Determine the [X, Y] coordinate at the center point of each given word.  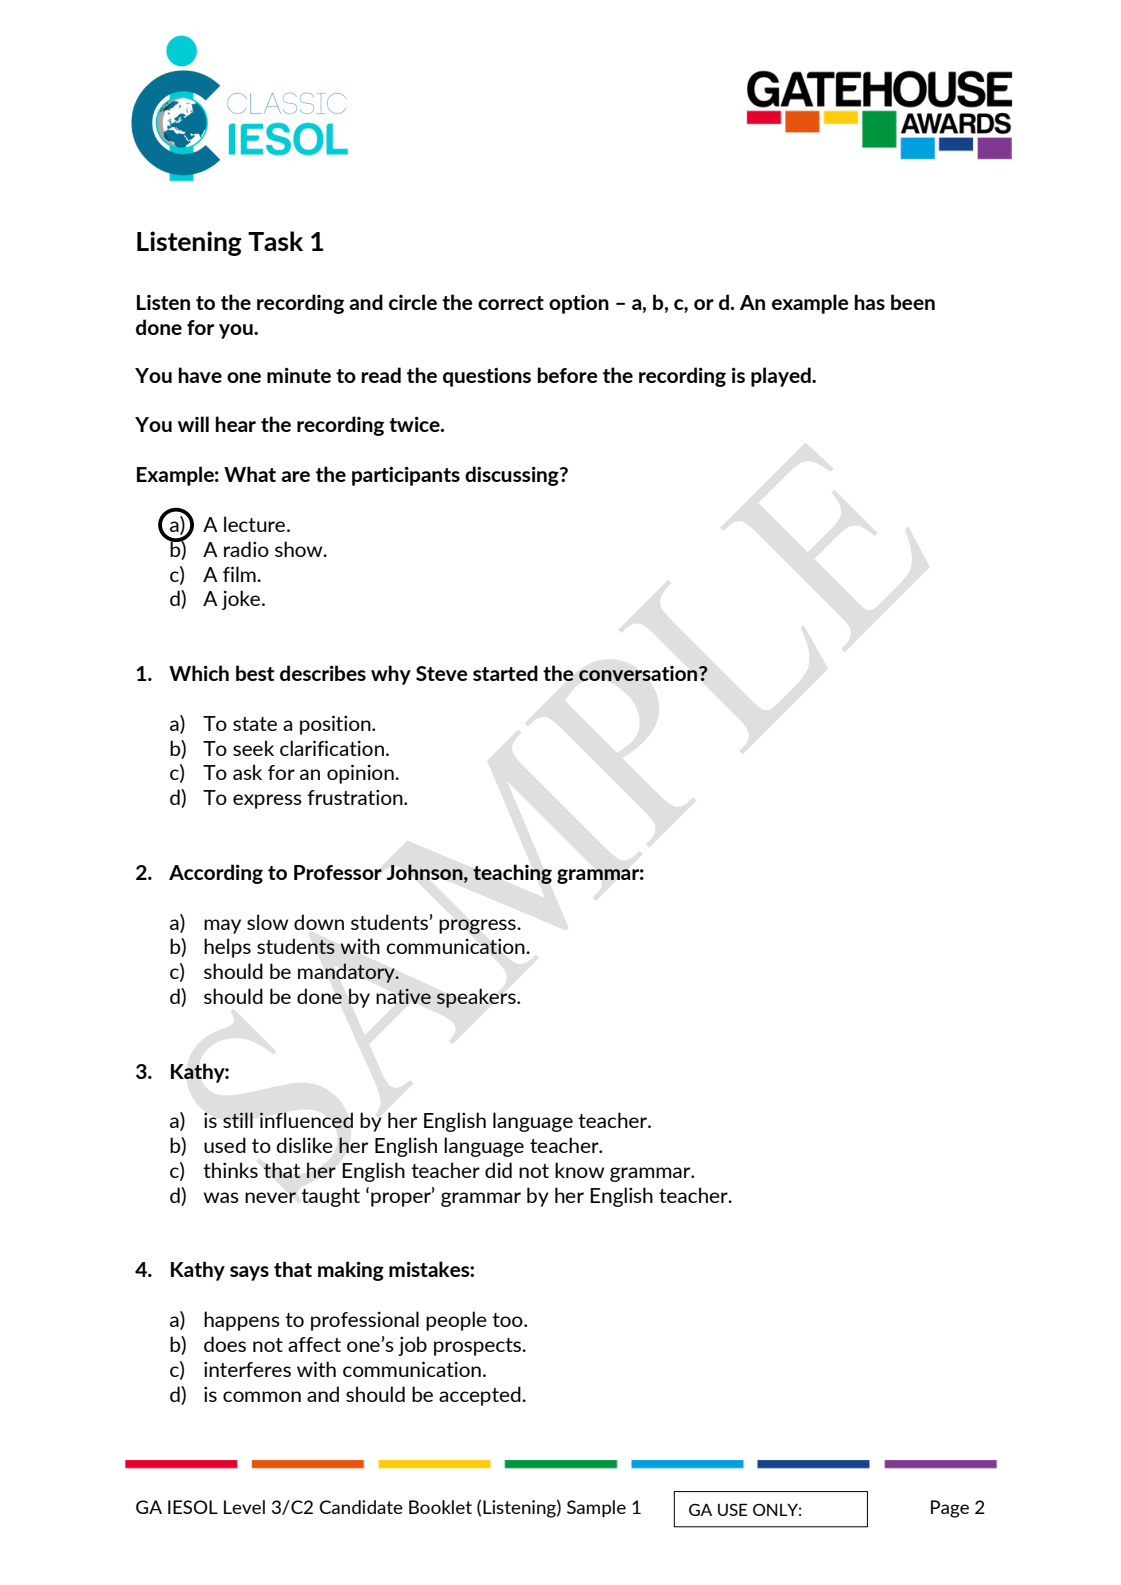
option [579, 304]
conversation [639, 673]
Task [275, 241]
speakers [477, 998]
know [579, 1170]
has [869, 302]
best [255, 673]
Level [244, 1507]
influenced [306, 1120]
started [505, 673]
